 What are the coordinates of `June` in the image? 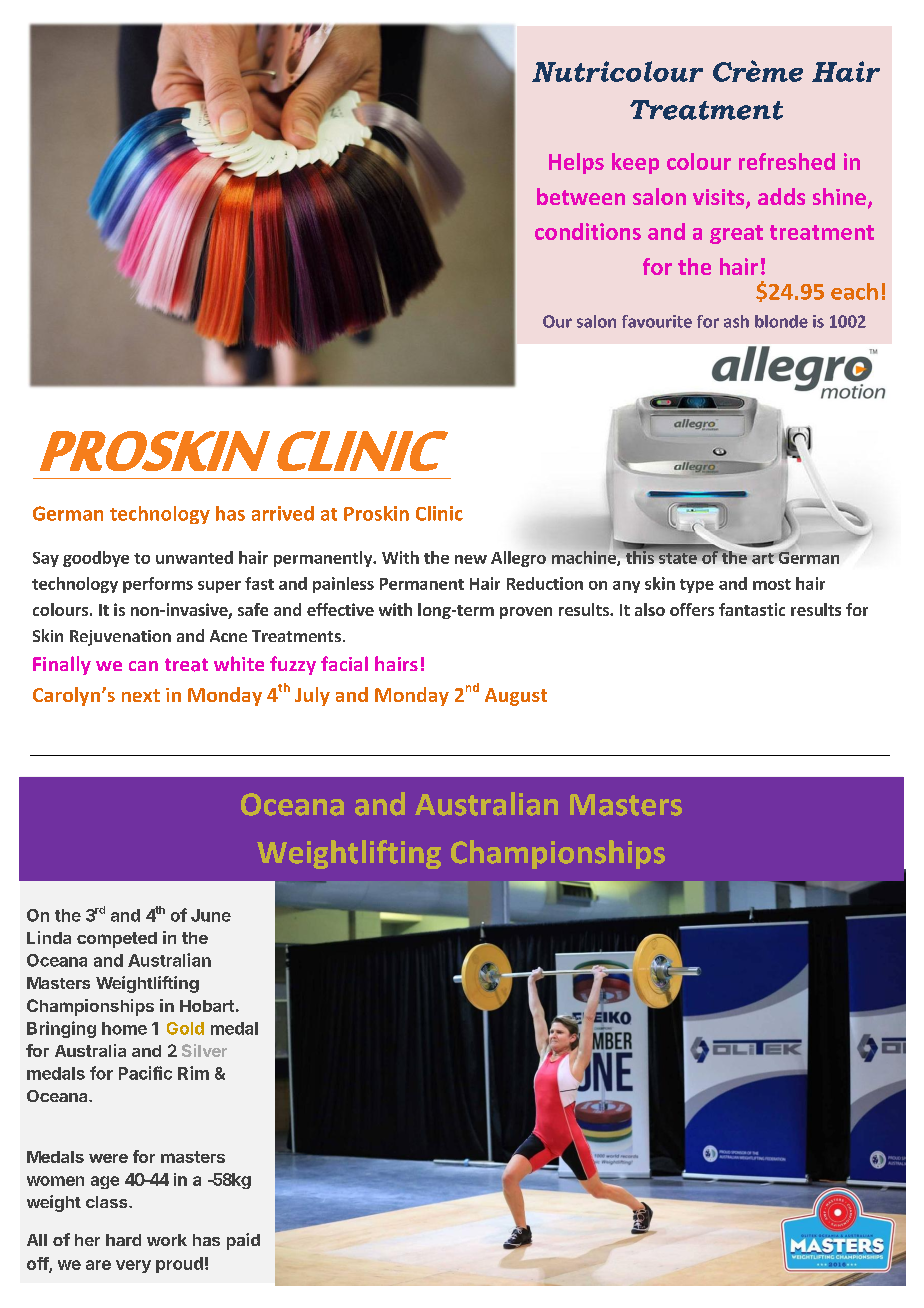 It's located at (211, 915).
